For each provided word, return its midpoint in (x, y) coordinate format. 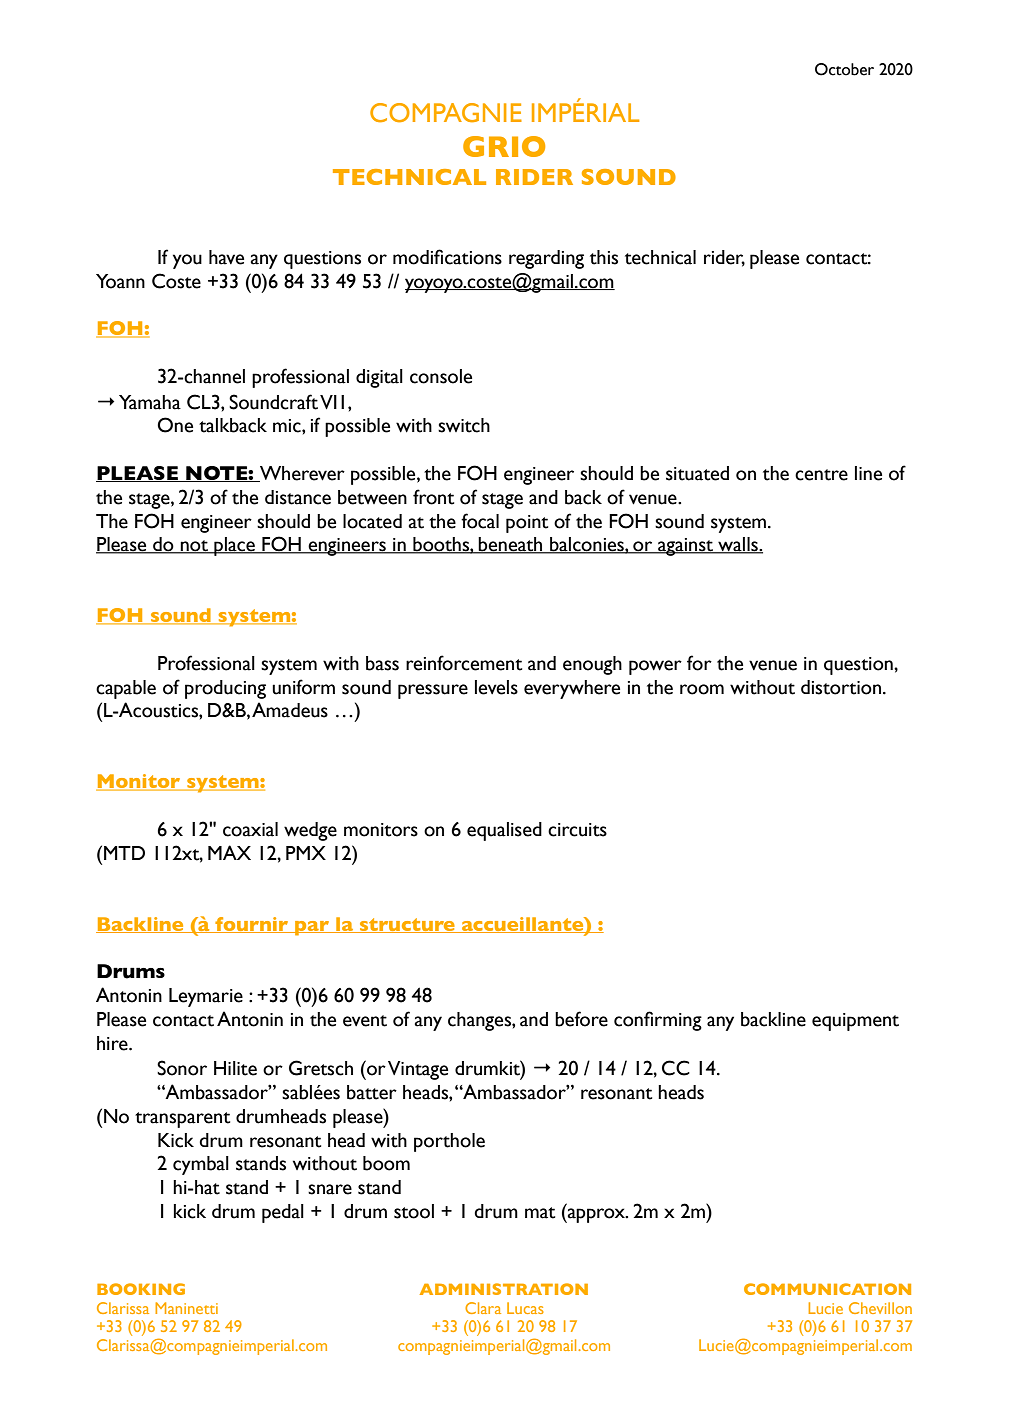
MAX (229, 852)
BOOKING (141, 1289)
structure (407, 925)
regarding (546, 259)
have (226, 257)
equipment (855, 1022)
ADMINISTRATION (504, 1289)
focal (480, 521)
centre (821, 475)
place (234, 546)
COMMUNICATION (827, 1289)
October (844, 69)
